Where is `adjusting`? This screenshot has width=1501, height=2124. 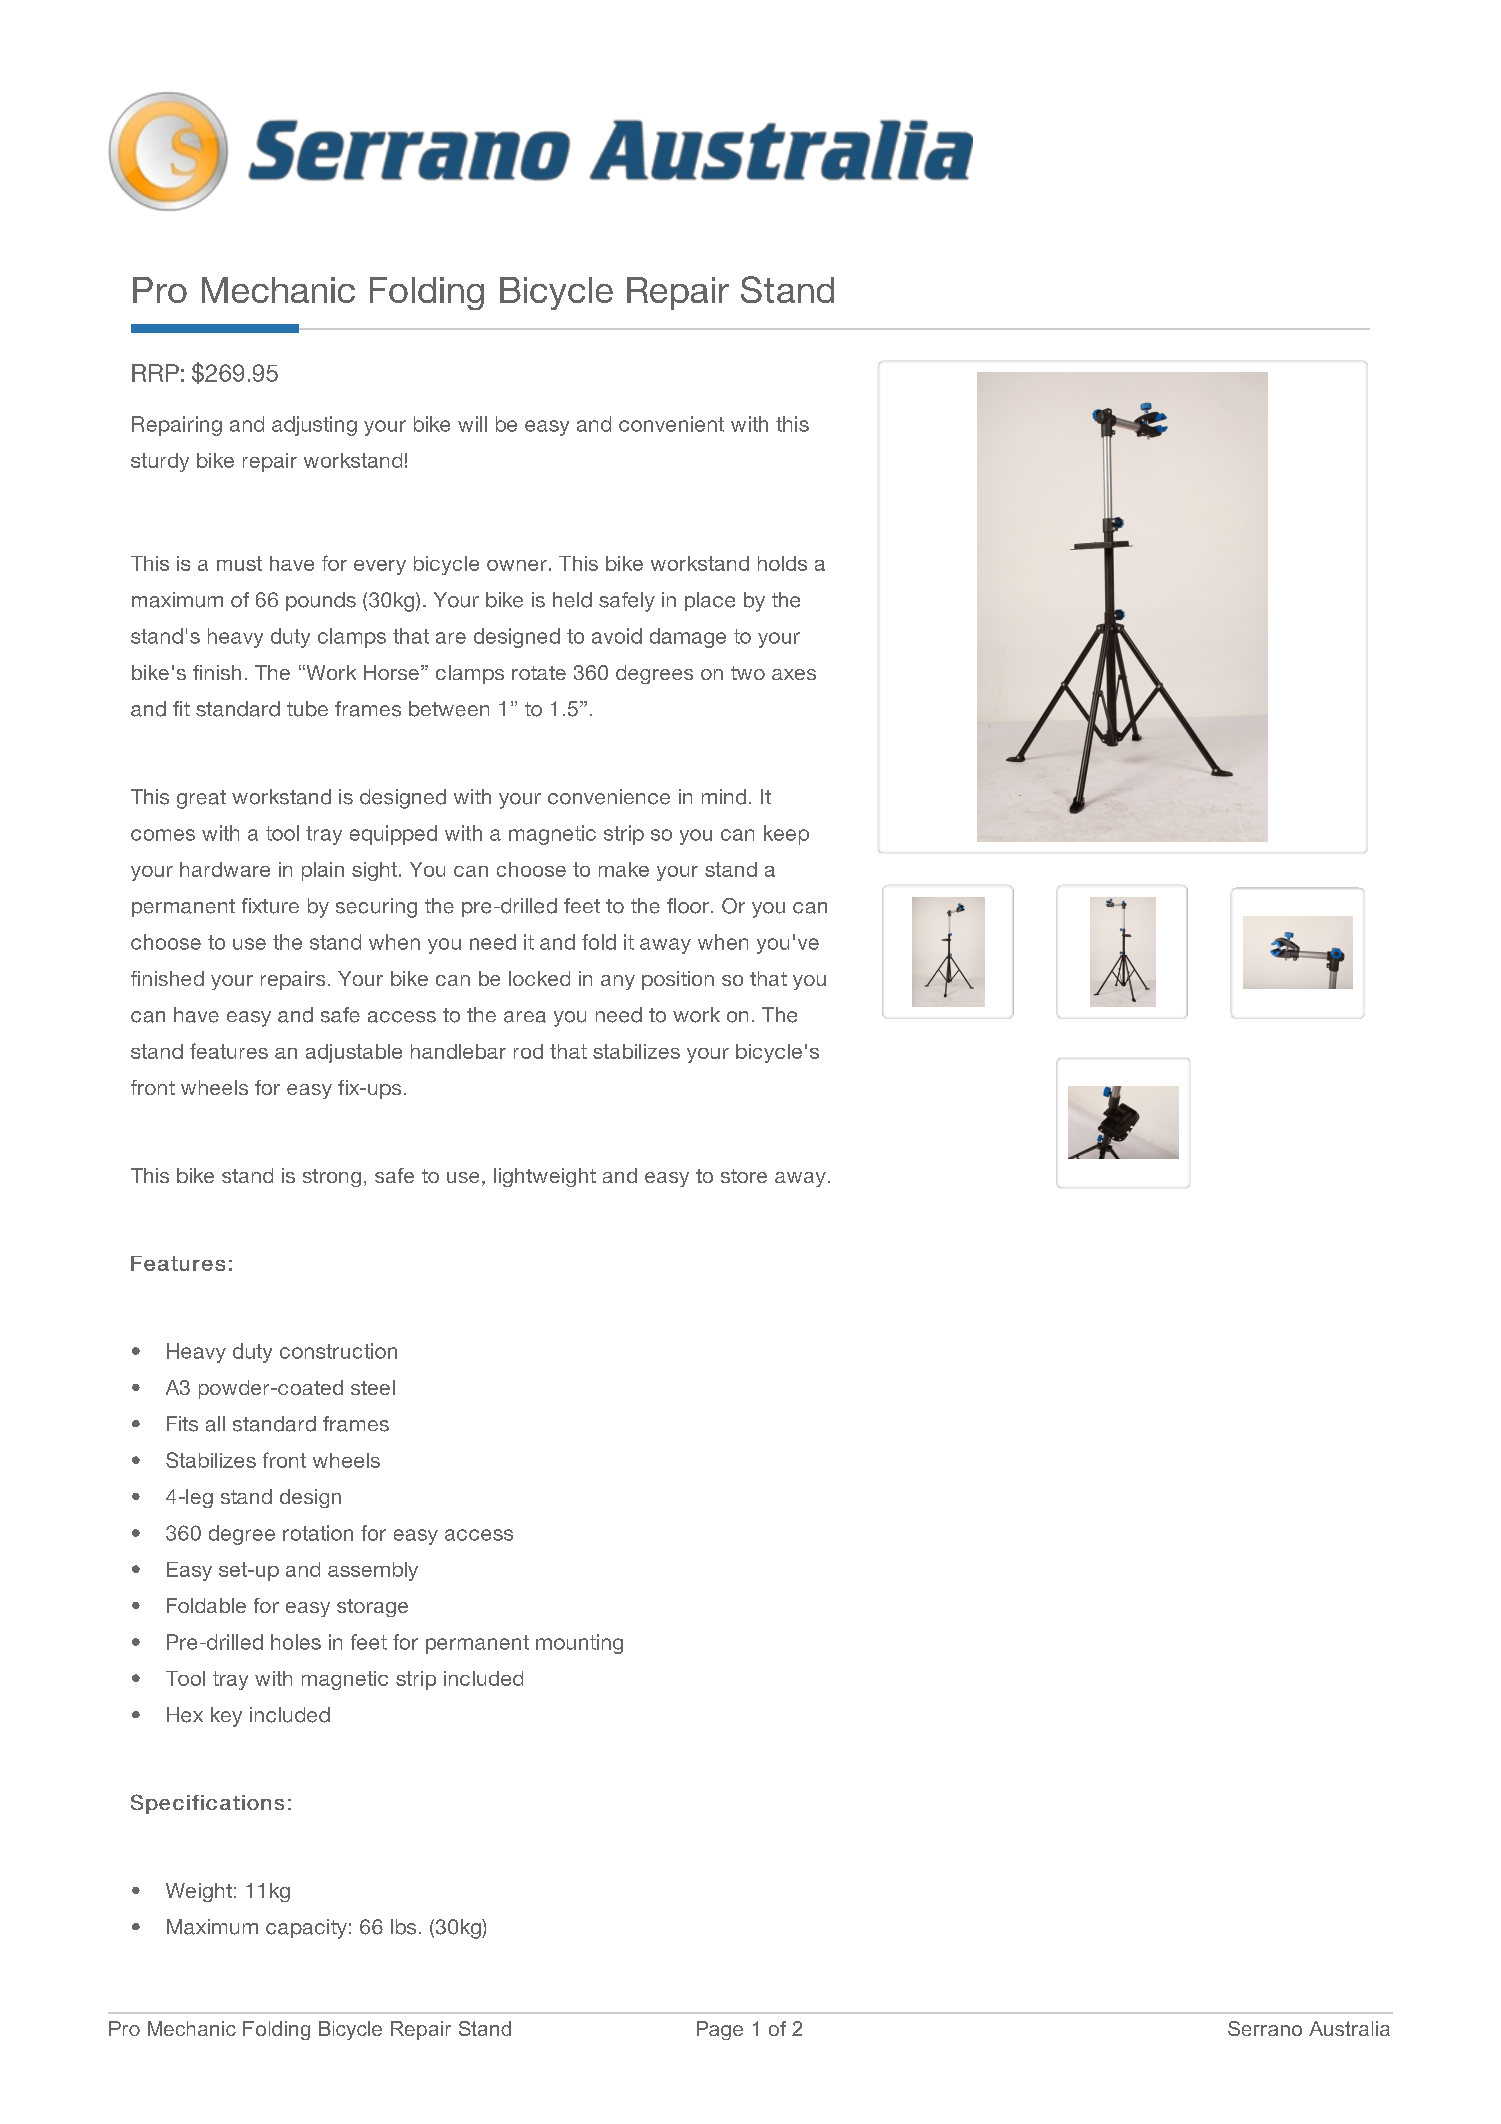 adjusting is located at coordinates (314, 426).
